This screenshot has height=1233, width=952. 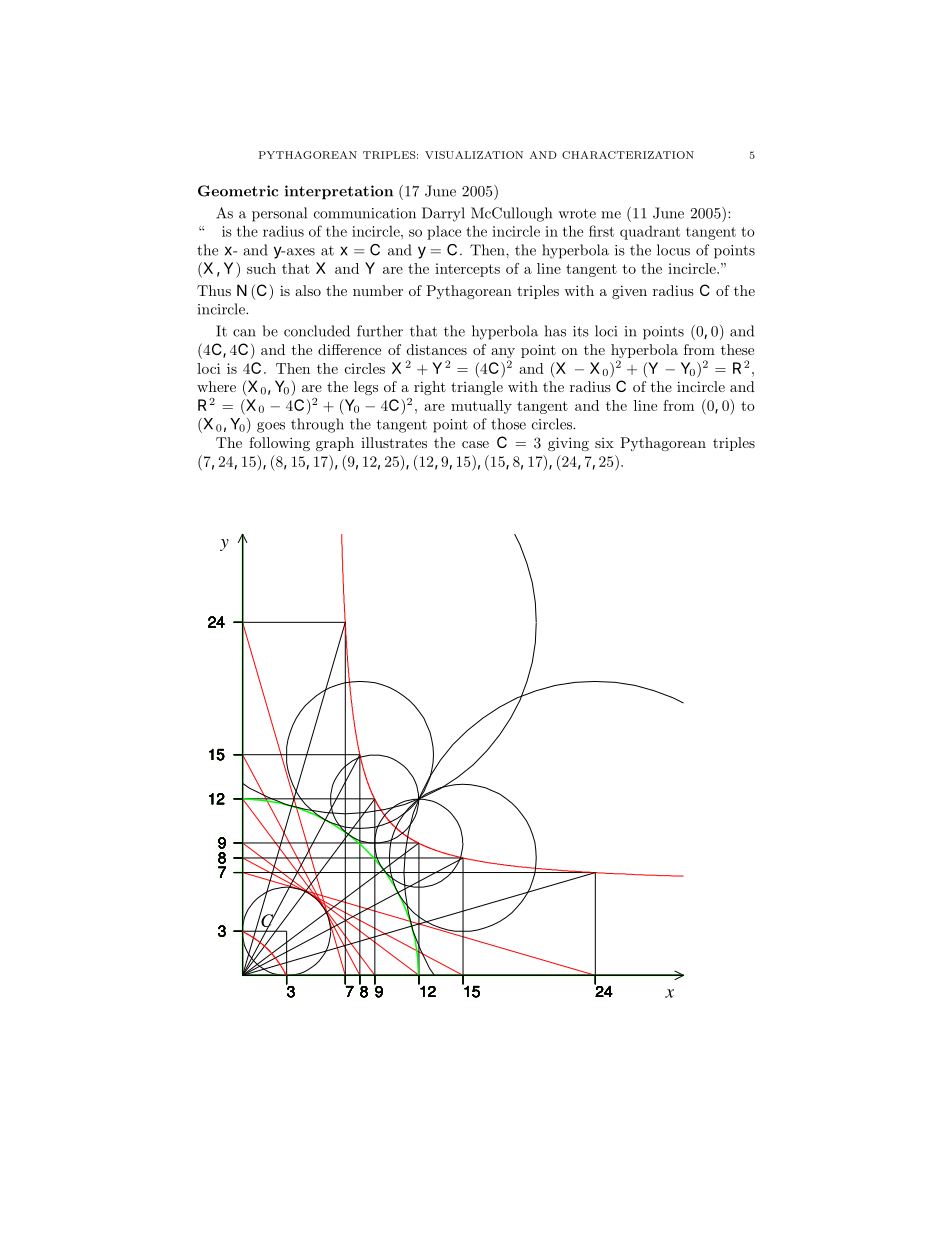 I want to click on VISUALIZATION, so click(x=474, y=155).
